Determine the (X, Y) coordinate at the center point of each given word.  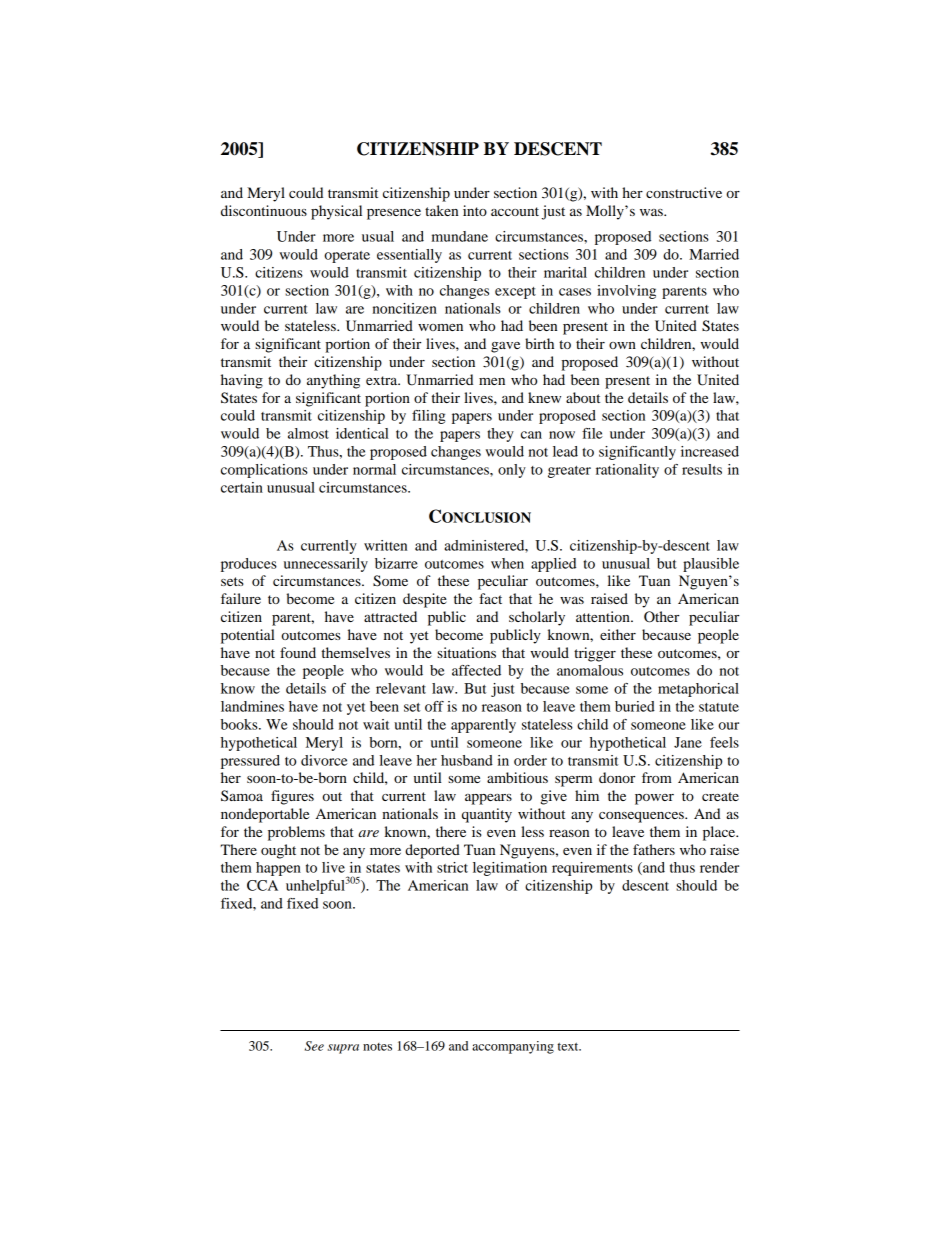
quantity (487, 815)
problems (296, 833)
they (500, 435)
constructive (684, 192)
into (475, 210)
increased (710, 451)
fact (490, 598)
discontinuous (264, 210)
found (298, 652)
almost (308, 433)
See (314, 1046)
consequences (642, 817)
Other (661, 617)
